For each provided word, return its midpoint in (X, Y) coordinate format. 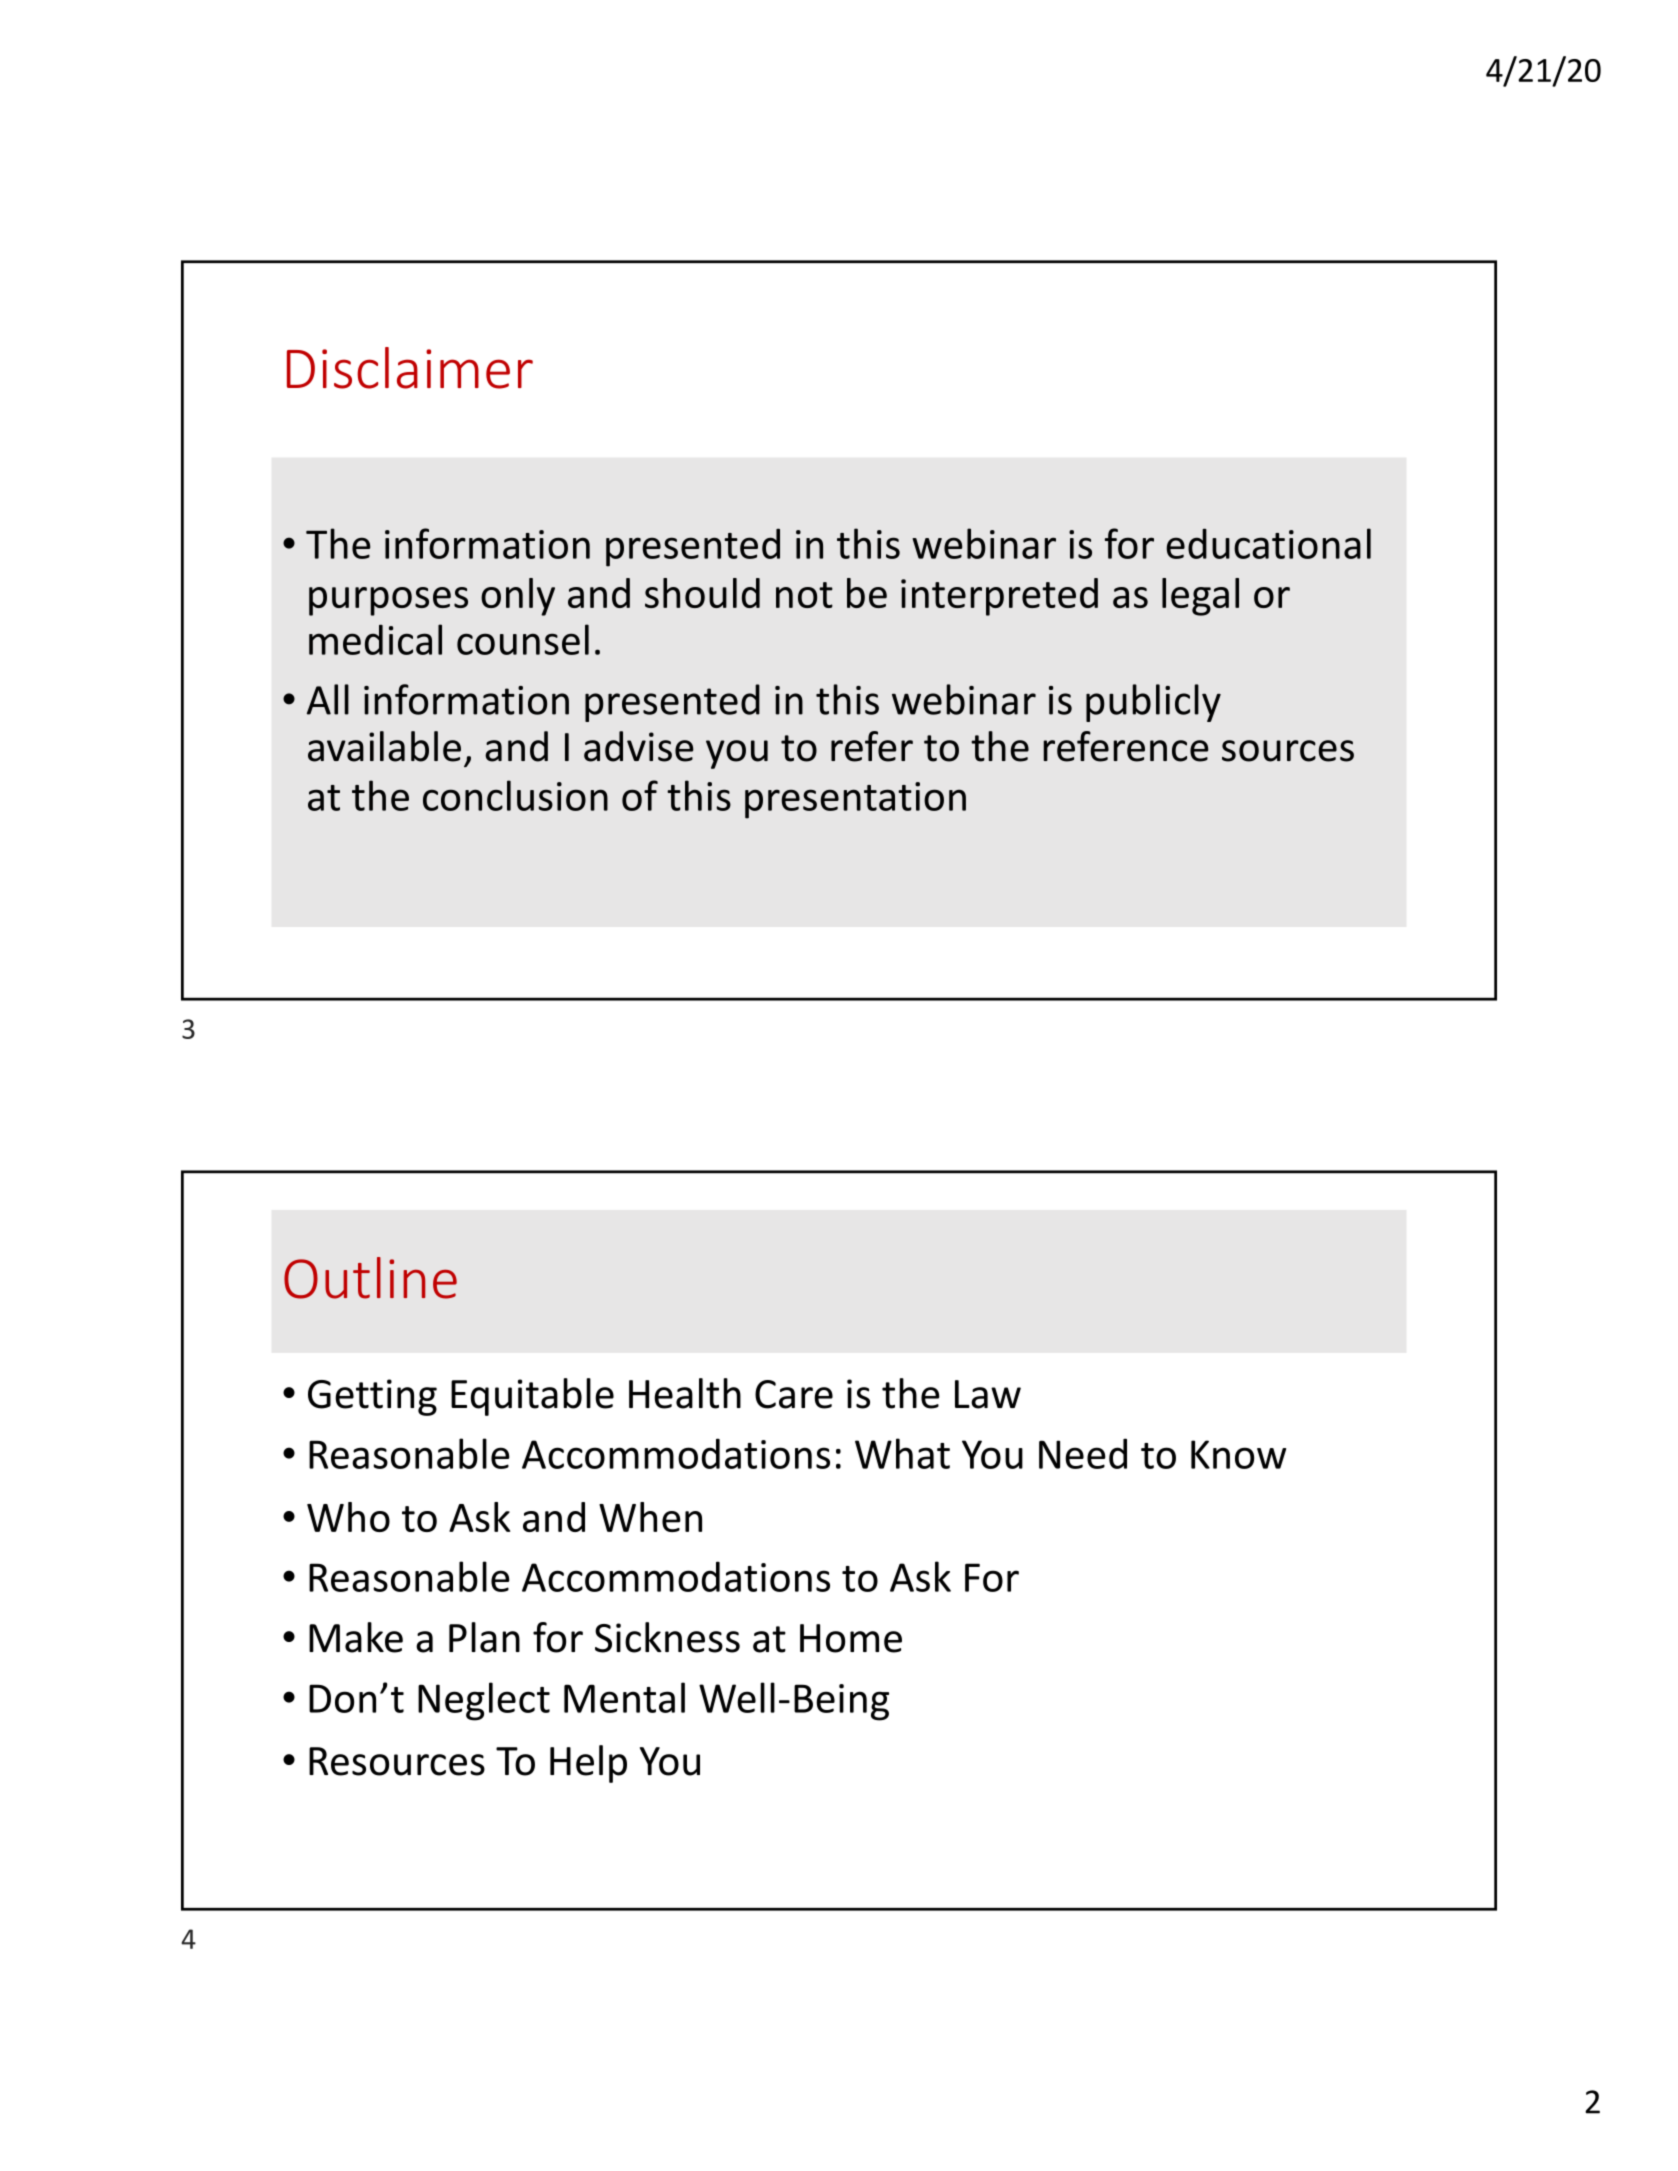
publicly (1153, 703)
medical (375, 639)
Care (794, 1394)
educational (1268, 543)
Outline (370, 1278)
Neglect (484, 1701)
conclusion (515, 795)
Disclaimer (410, 368)
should (702, 593)
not (804, 595)
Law (988, 1394)
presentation (855, 800)
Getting (372, 1397)
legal (1200, 597)
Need (1083, 1453)
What (902, 1453)
